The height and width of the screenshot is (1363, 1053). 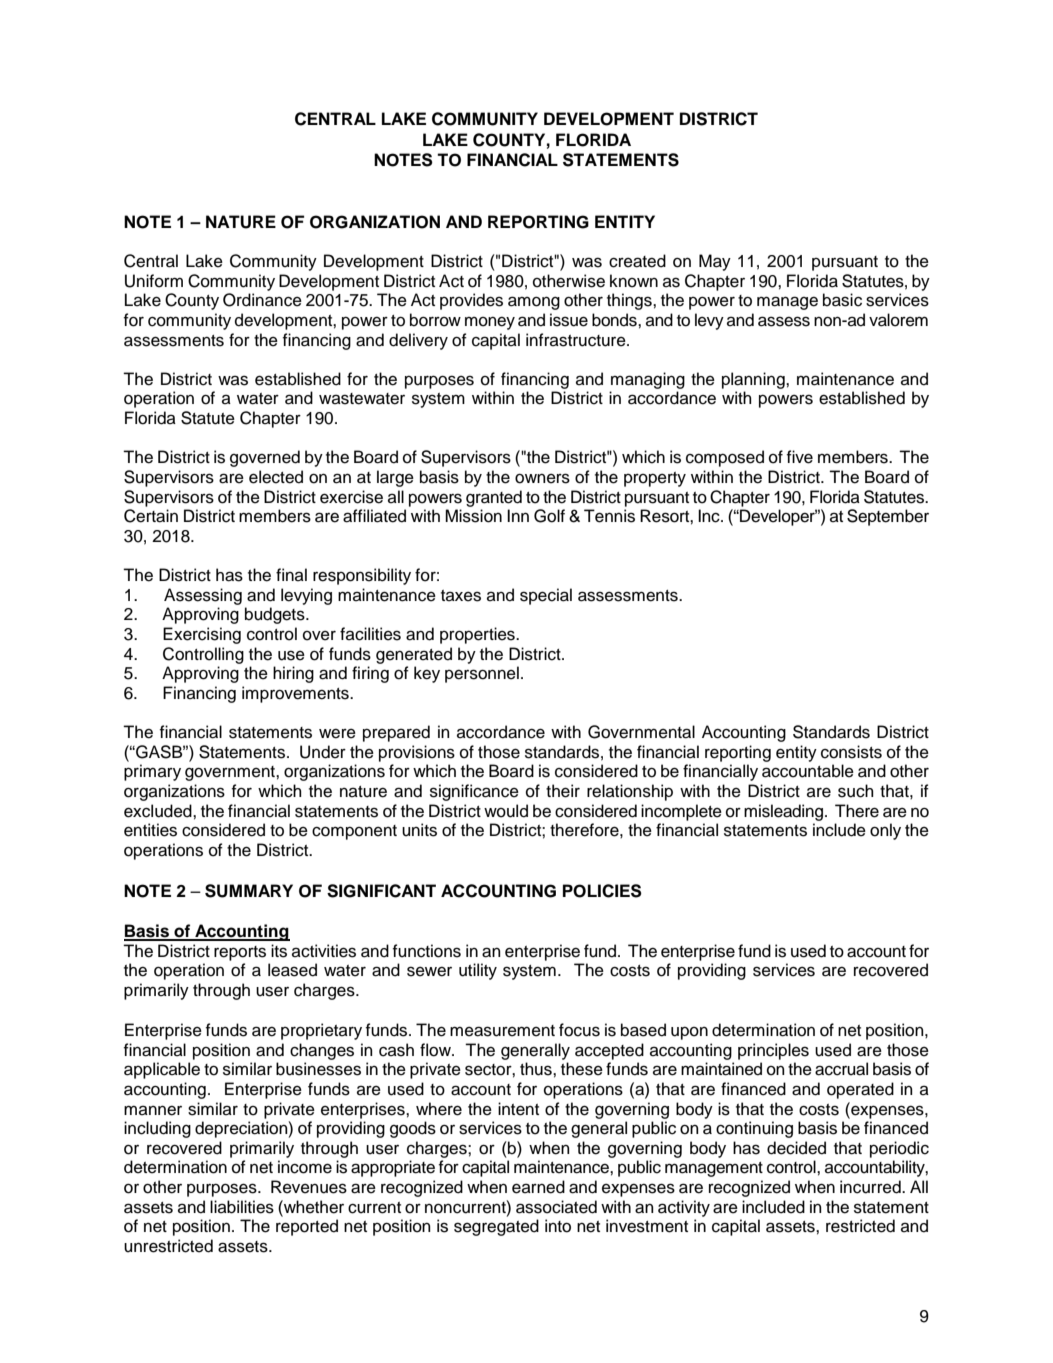 What do you see at coordinates (538, 1187) in the screenshot?
I see `earned` at bounding box center [538, 1187].
